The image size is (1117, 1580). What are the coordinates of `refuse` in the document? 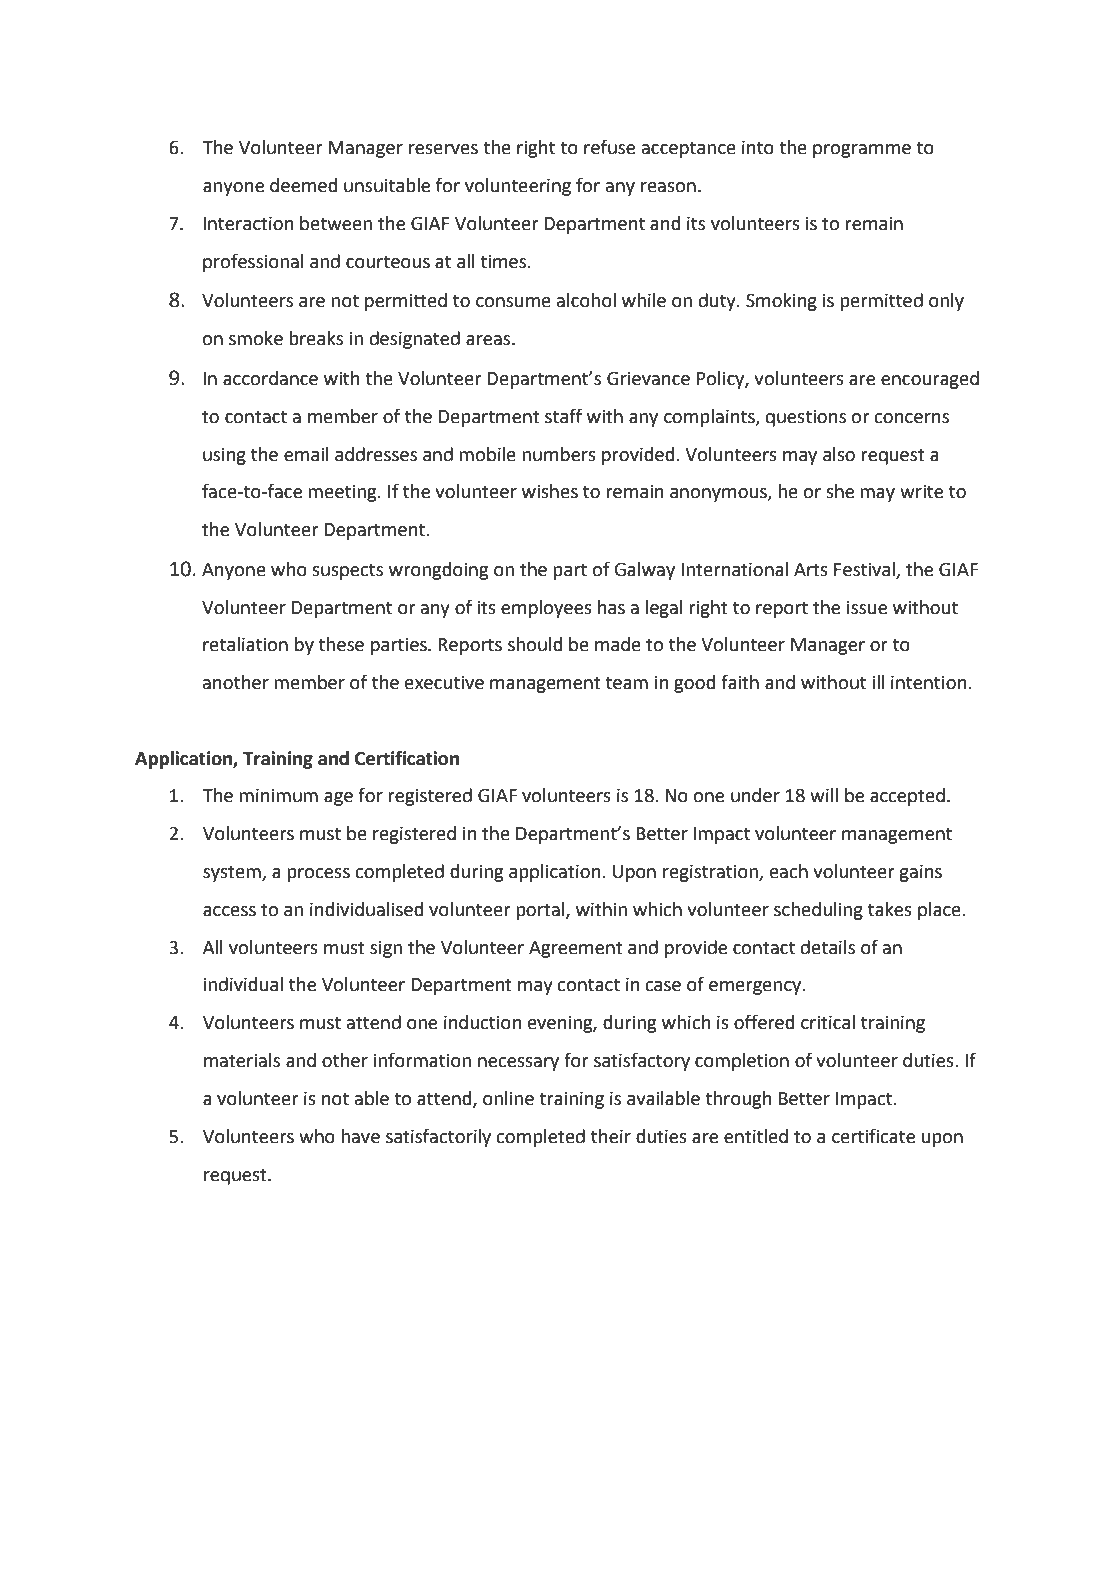 It's located at (609, 147).
